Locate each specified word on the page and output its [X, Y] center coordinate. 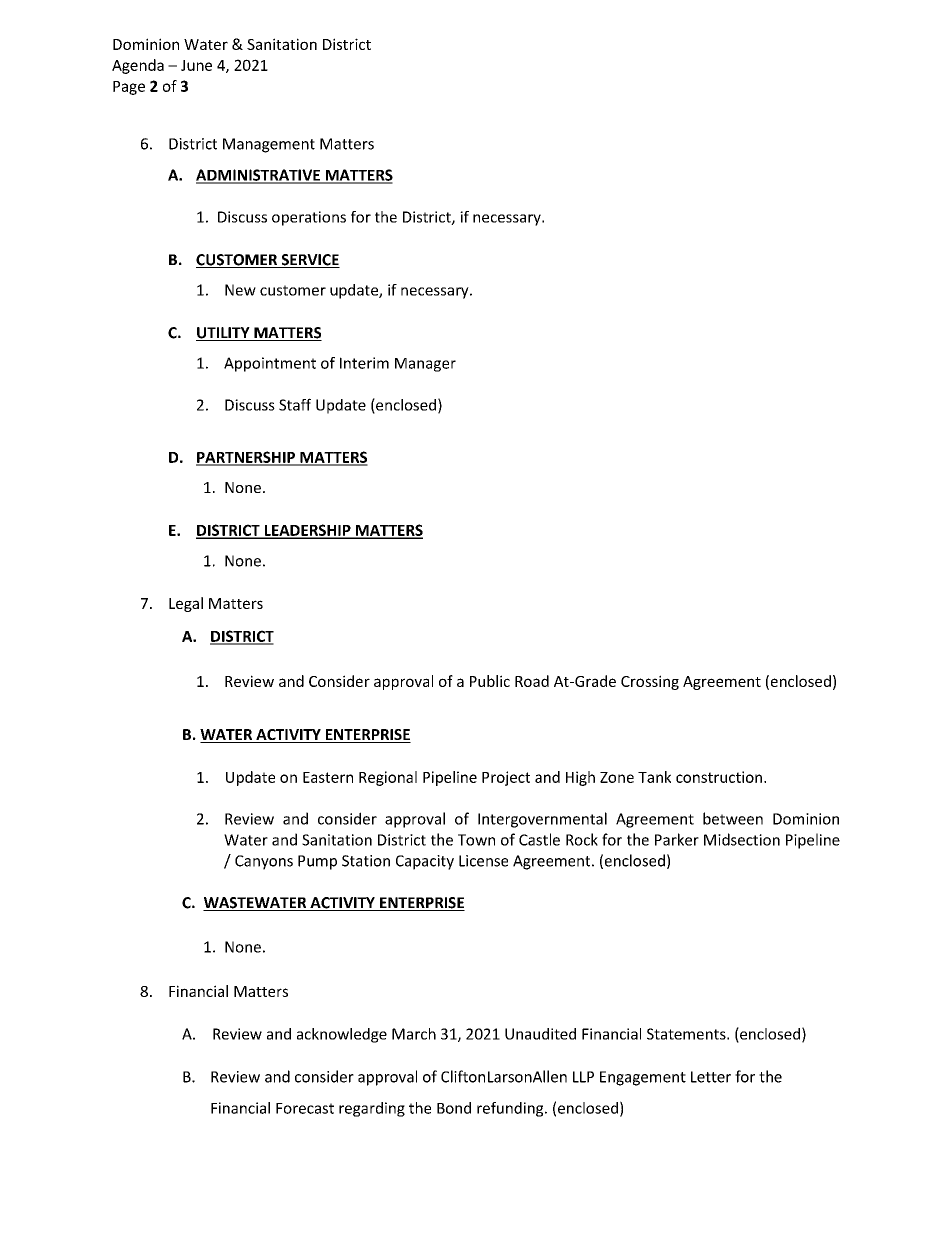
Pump [317, 862]
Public [490, 681]
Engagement [643, 1078]
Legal [186, 604]
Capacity [425, 862]
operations [309, 218]
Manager [425, 365]
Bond [454, 1108]
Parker [677, 839]
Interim [364, 363]
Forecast [305, 1108]
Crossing [650, 682]
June [196, 65]
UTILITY [224, 334]
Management [269, 145]
